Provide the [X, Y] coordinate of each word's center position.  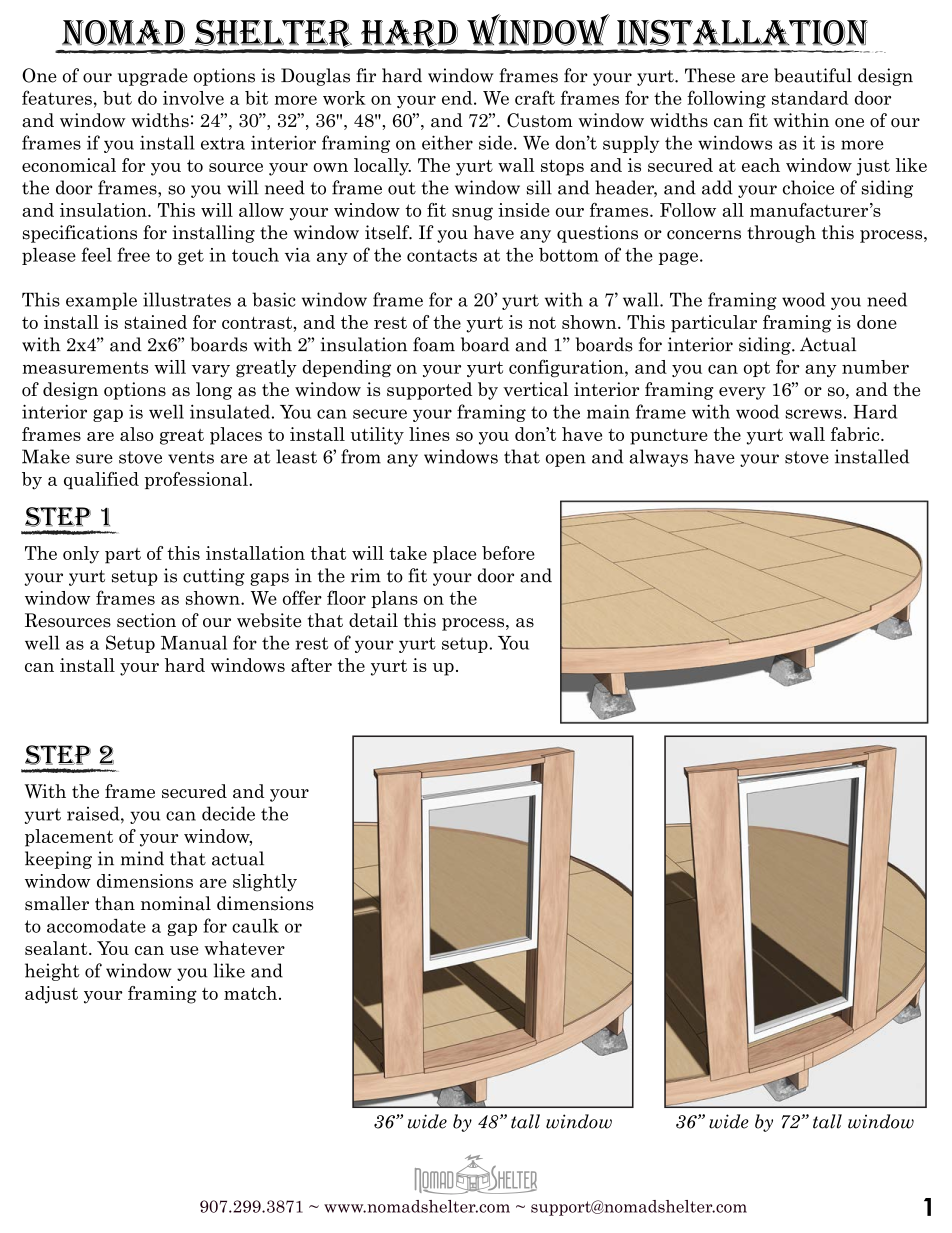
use [184, 950]
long [214, 391]
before [508, 553]
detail [373, 620]
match [250, 993]
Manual [194, 642]
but [117, 98]
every [742, 393]
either [447, 142]
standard [810, 98]
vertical [535, 389]
